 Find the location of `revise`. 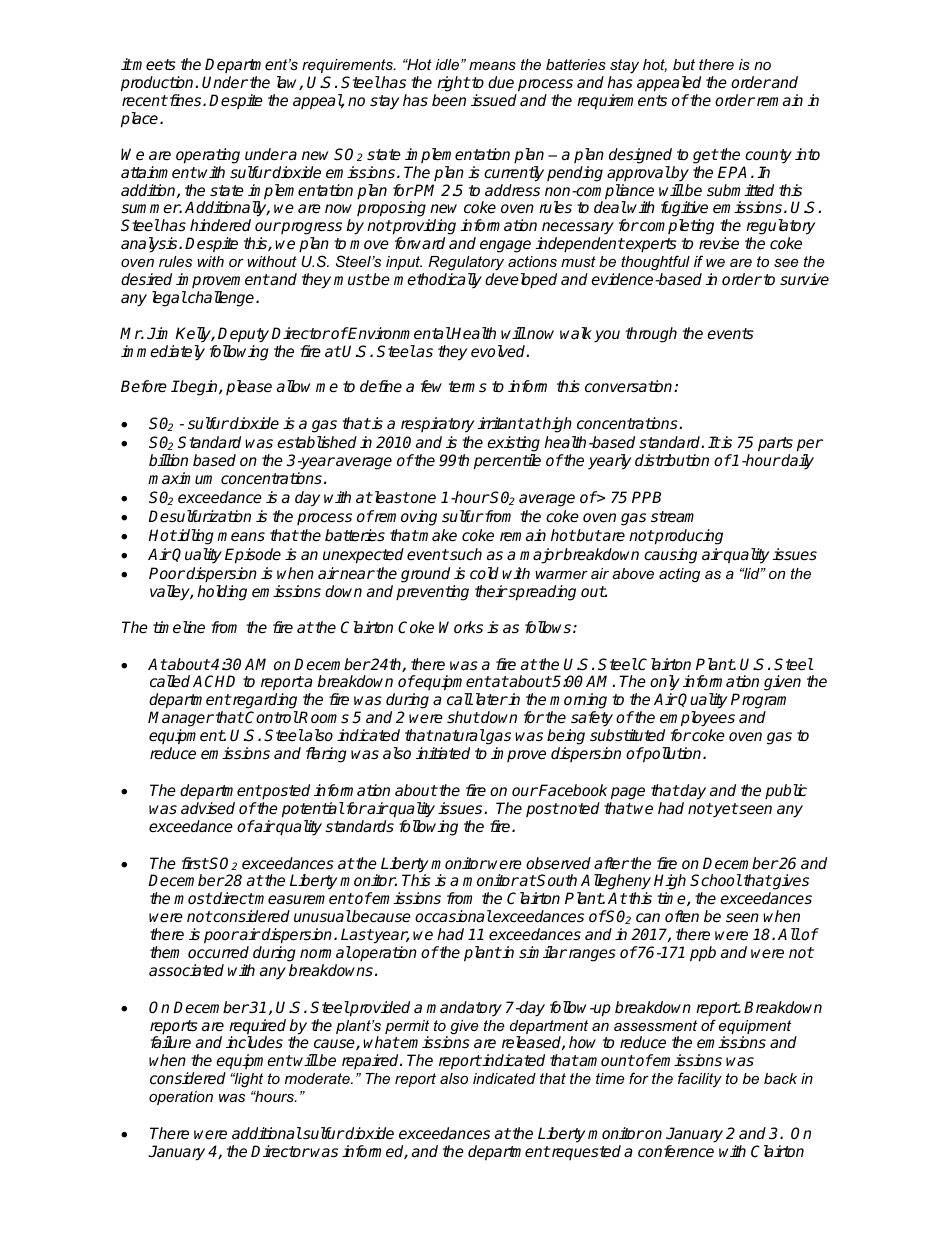

revise is located at coordinates (719, 243).
